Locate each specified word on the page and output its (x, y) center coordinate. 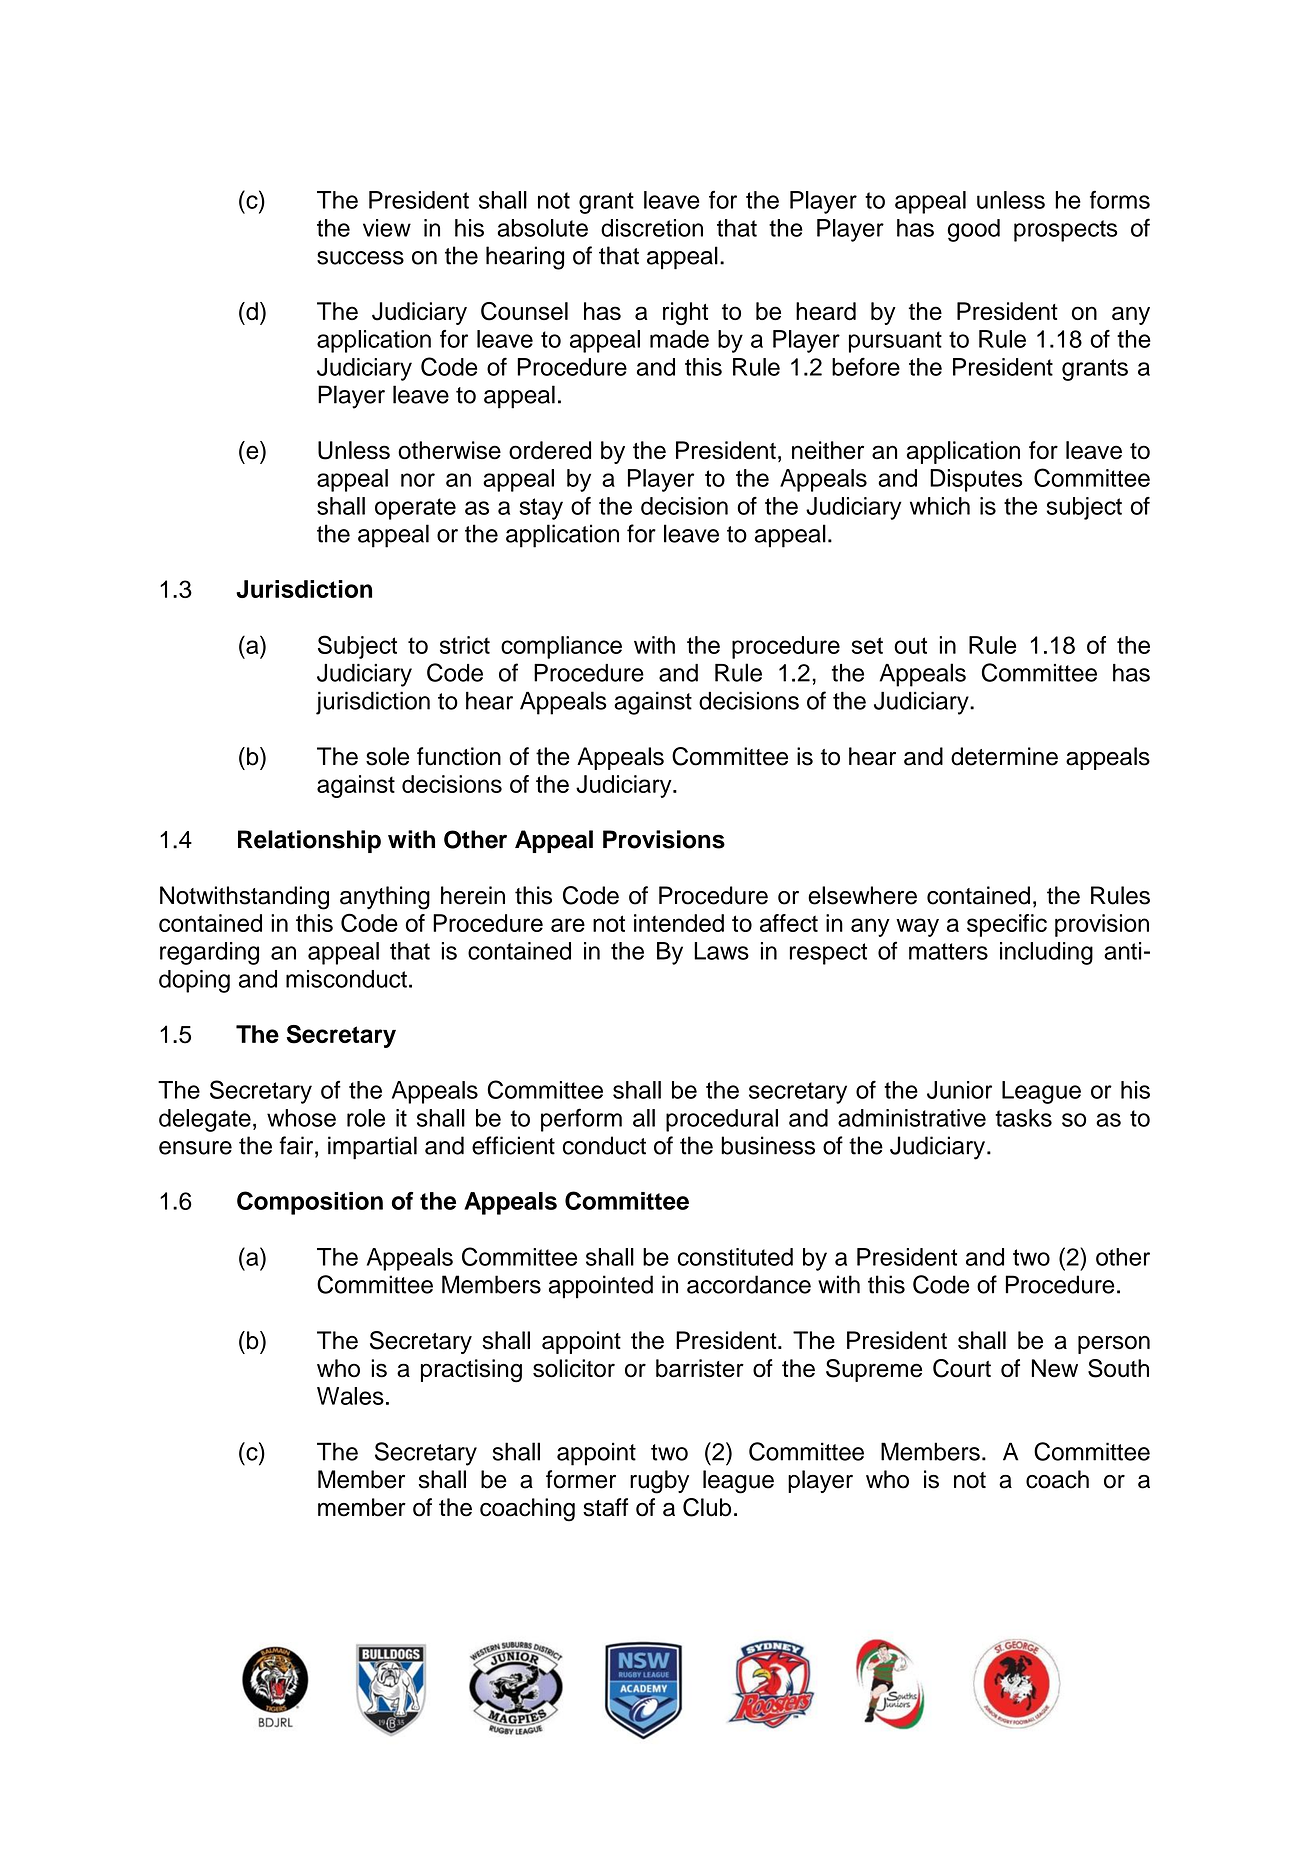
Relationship (309, 841)
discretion (652, 228)
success (360, 258)
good (973, 230)
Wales (350, 1396)
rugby (659, 1482)
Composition (310, 1203)
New (1055, 1368)
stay (541, 509)
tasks (1023, 1118)
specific (1007, 925)
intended (679, 923)
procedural (722, 1120)
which (940, 506)
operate (415, 509)
